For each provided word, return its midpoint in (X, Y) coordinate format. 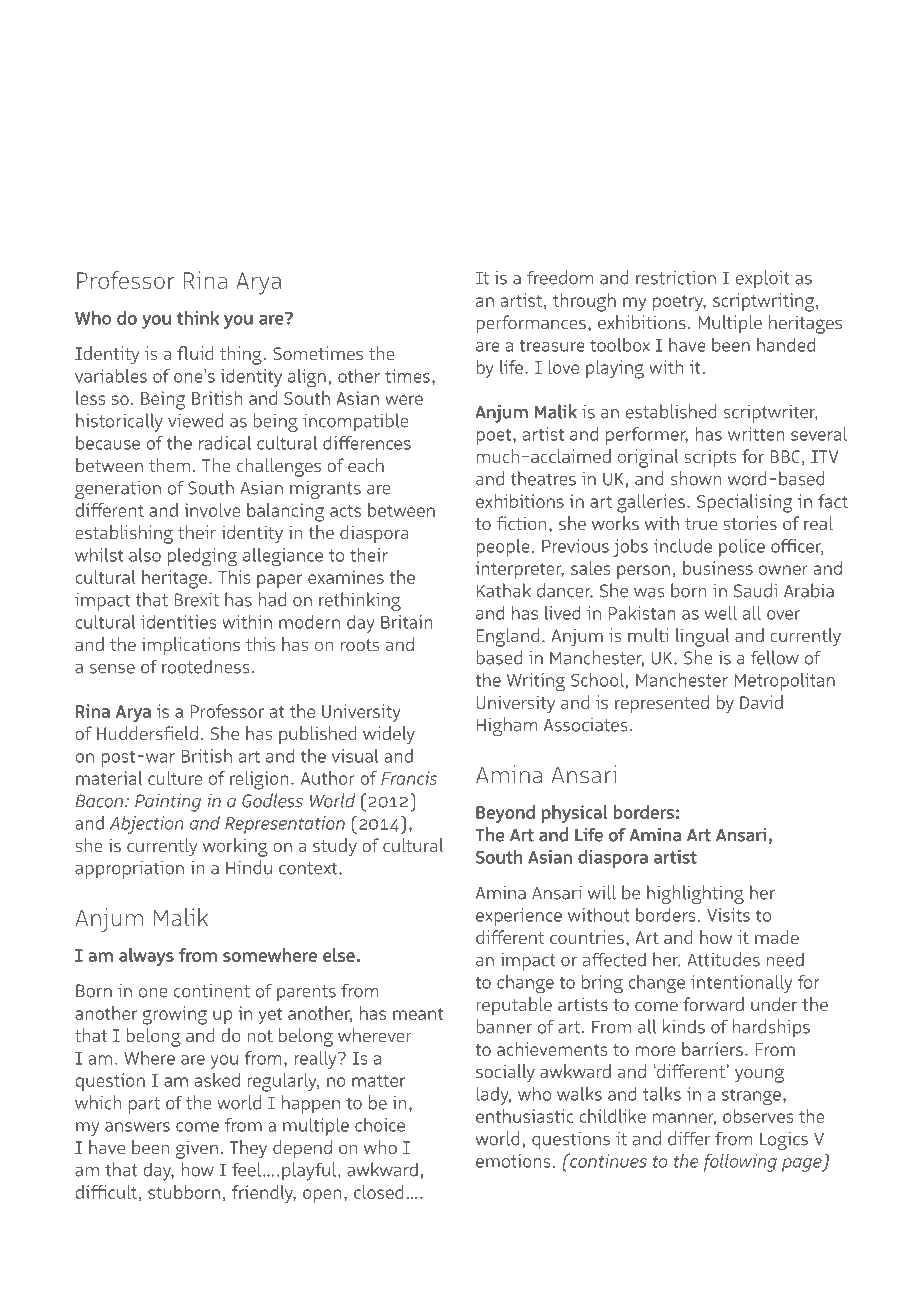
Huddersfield (147, 733)
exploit (763, 279)
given (197, 1149)
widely (389, 735)
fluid (195, 353)
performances (531, 324)
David (761, 702)
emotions (513, 1161)
